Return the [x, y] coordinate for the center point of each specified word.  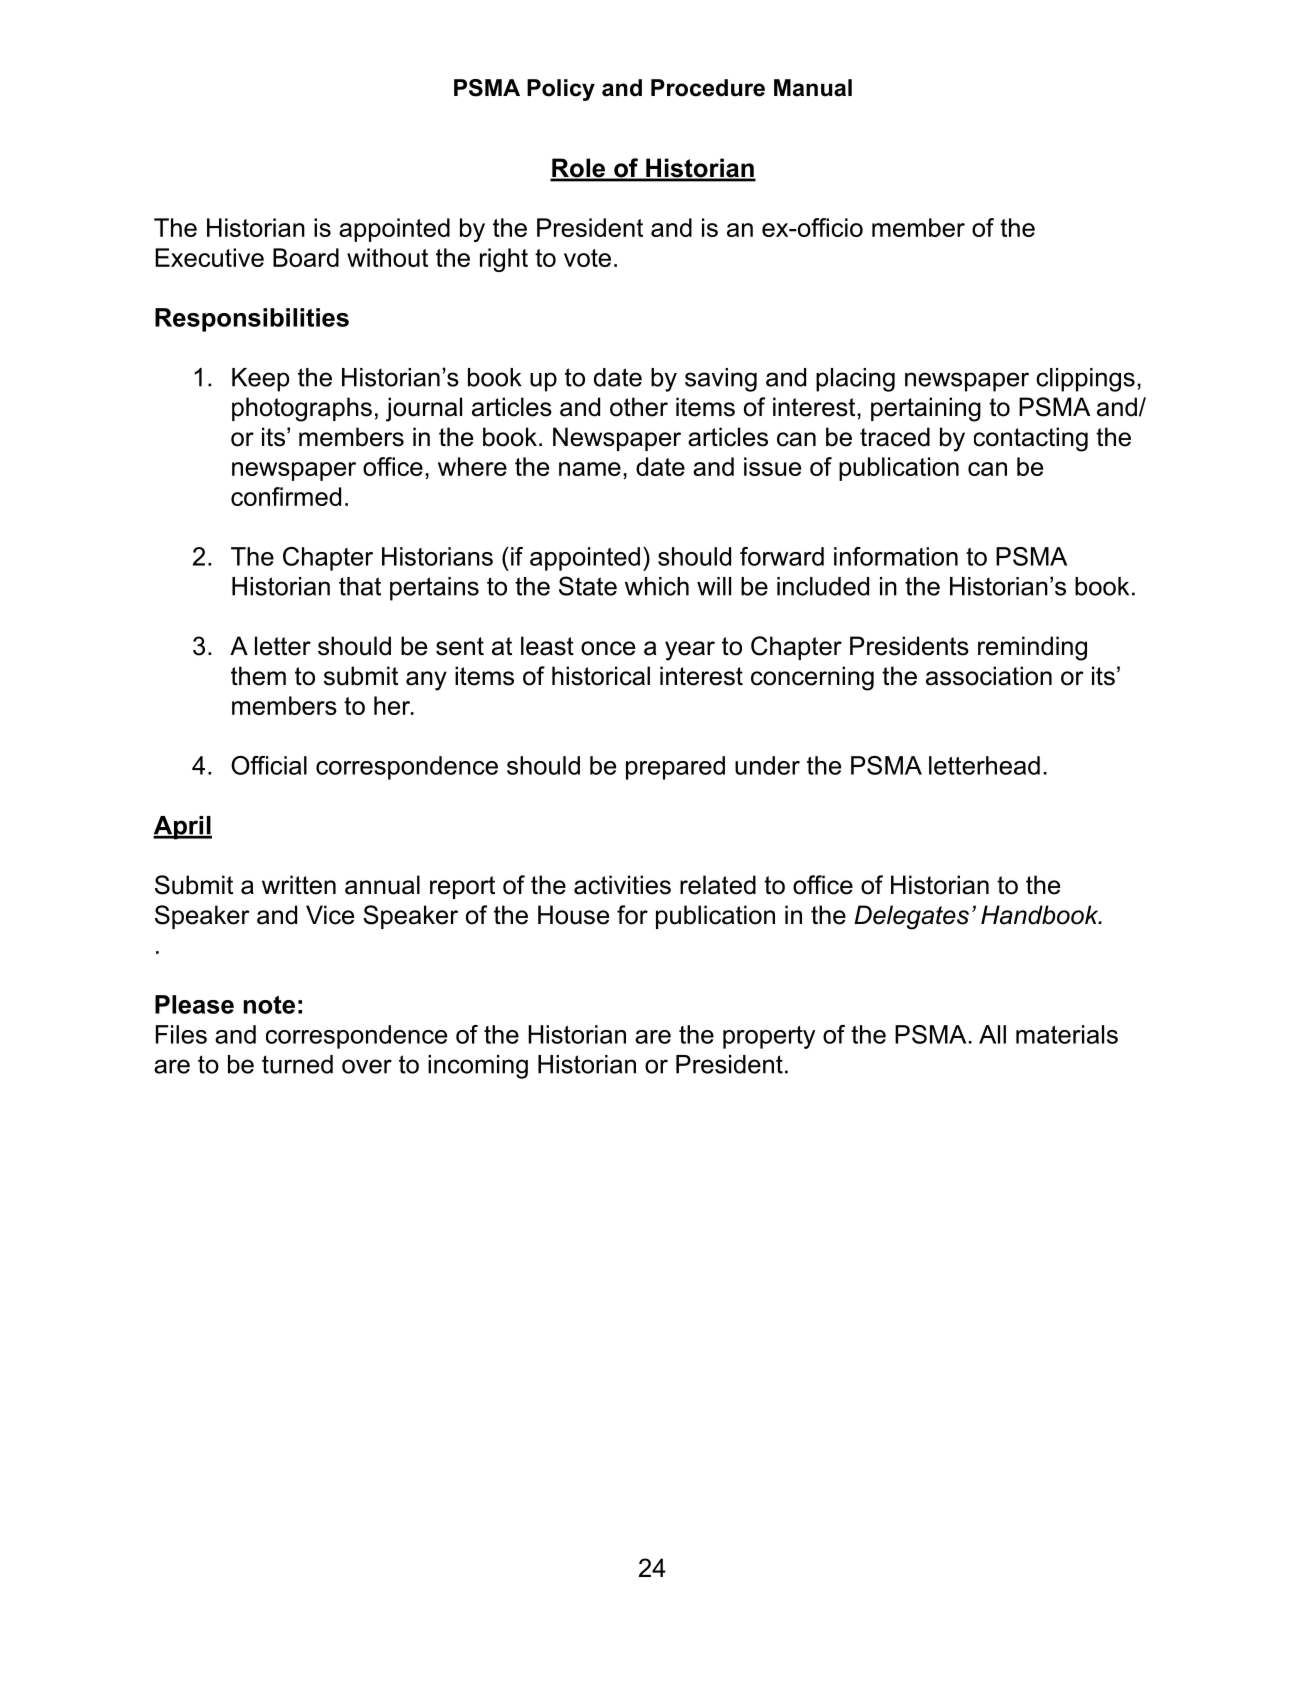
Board [306, 257]
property [769, 1037]
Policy [561, 90]
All [992, 1034]
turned [297, 1064]
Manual [813, 88]
